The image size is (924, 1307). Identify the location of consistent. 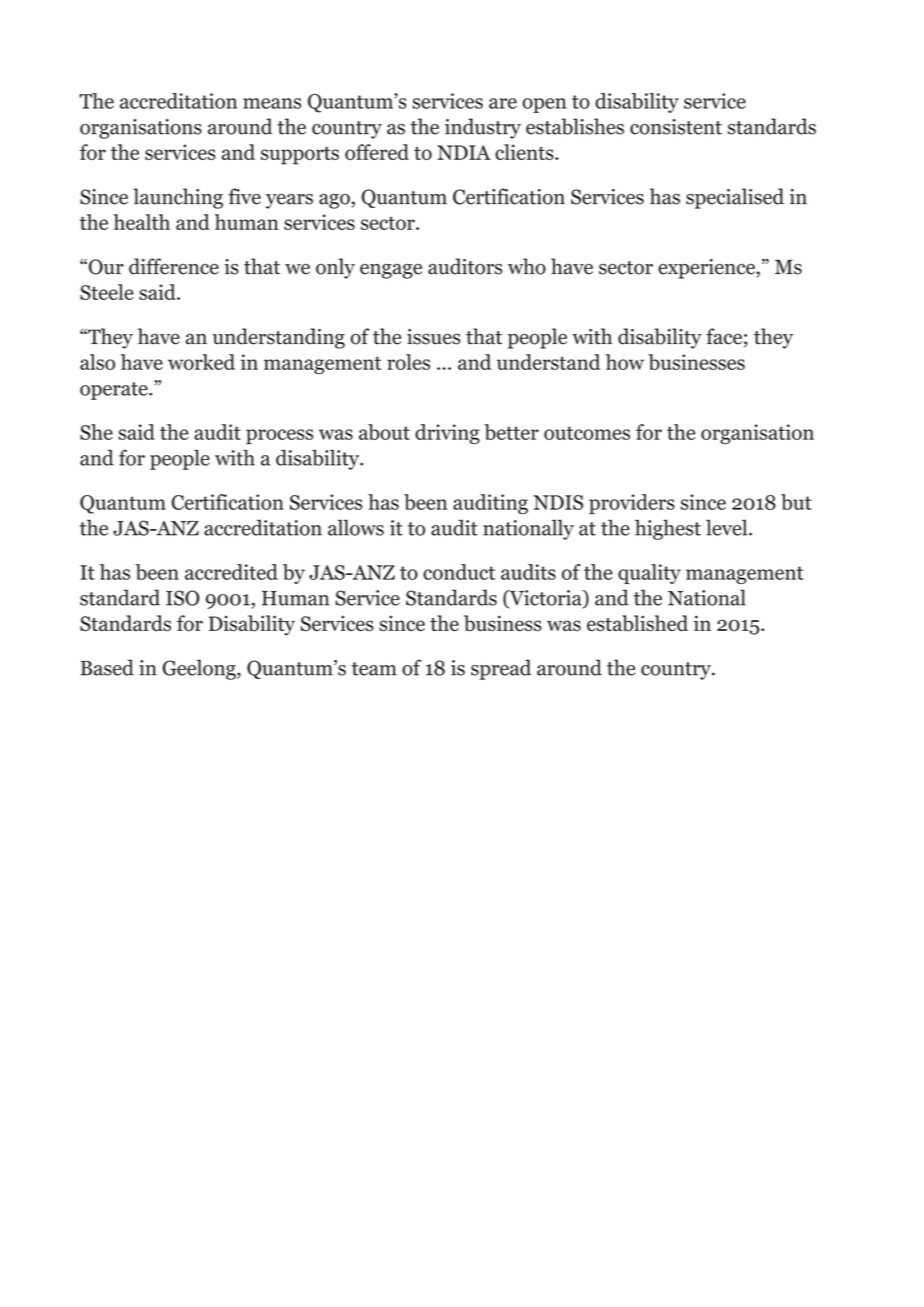
(676, 127).
